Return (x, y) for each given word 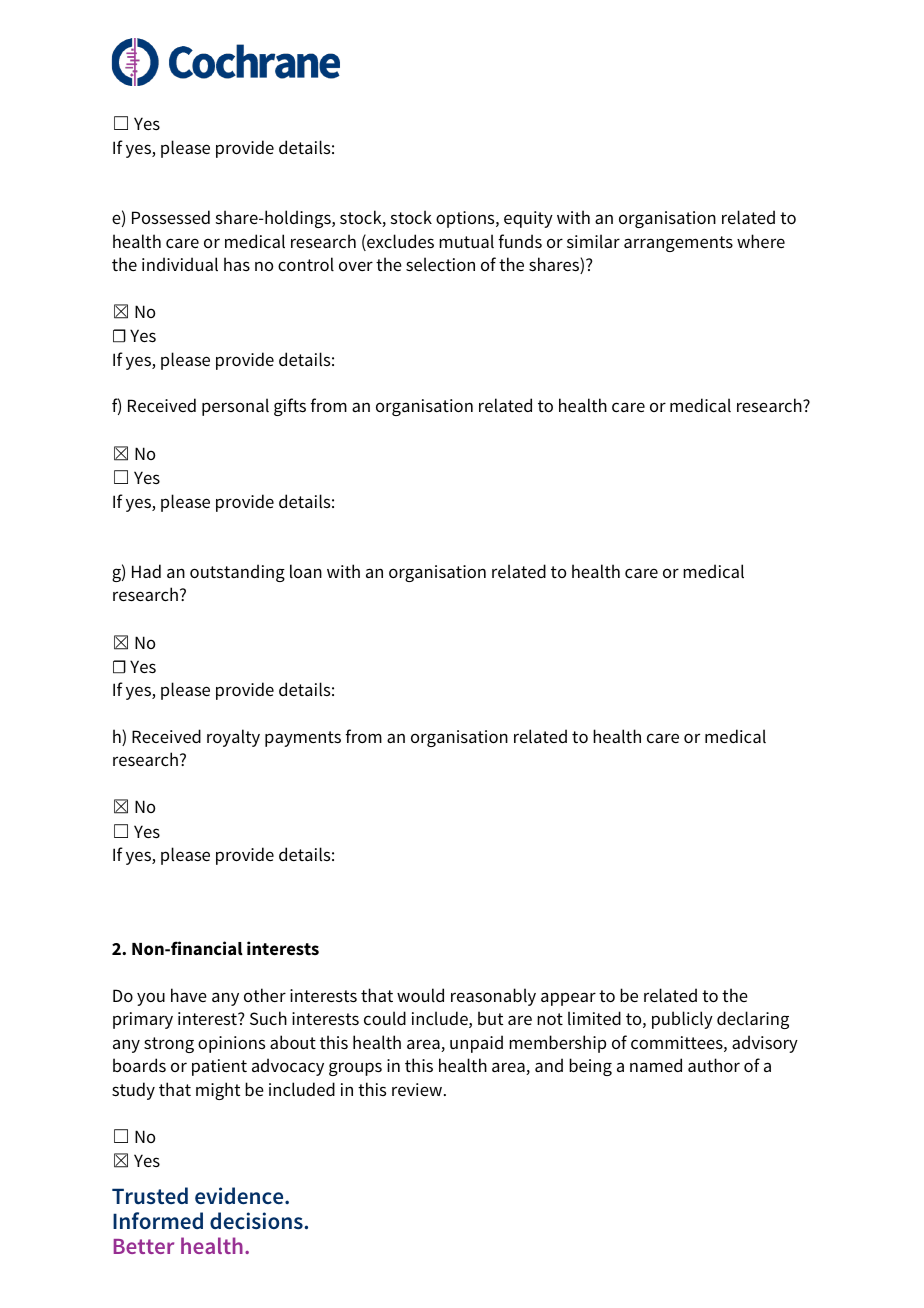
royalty (233, 738)
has (237, 264)
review (418, 1089)
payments (303, 739)
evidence (240, 1196)
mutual (466, 241)
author (714, 1065)
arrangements (678, 244)
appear (568, 999)
